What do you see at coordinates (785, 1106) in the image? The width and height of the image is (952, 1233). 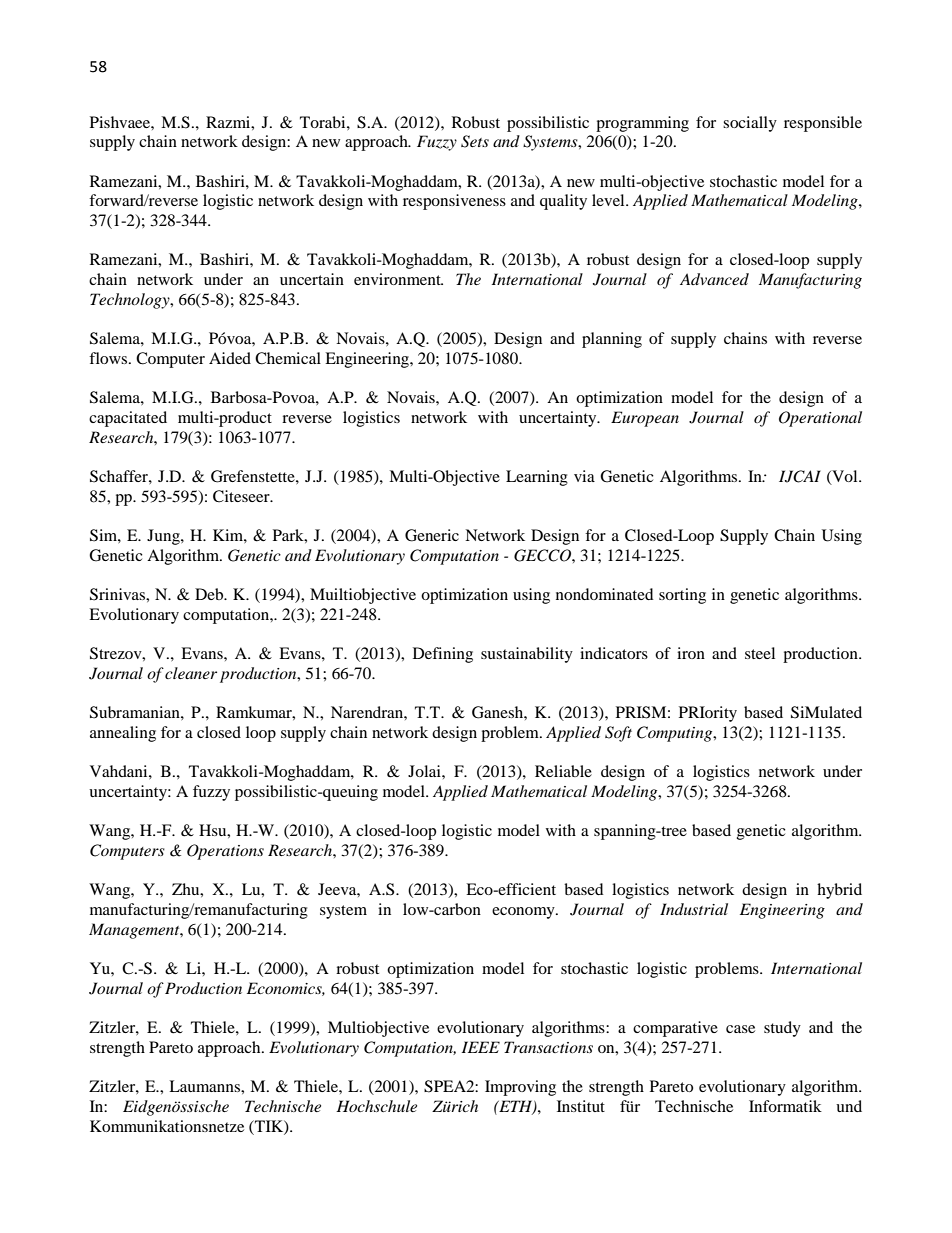 I see `Informatik` at bounding box center [785, 1106].
